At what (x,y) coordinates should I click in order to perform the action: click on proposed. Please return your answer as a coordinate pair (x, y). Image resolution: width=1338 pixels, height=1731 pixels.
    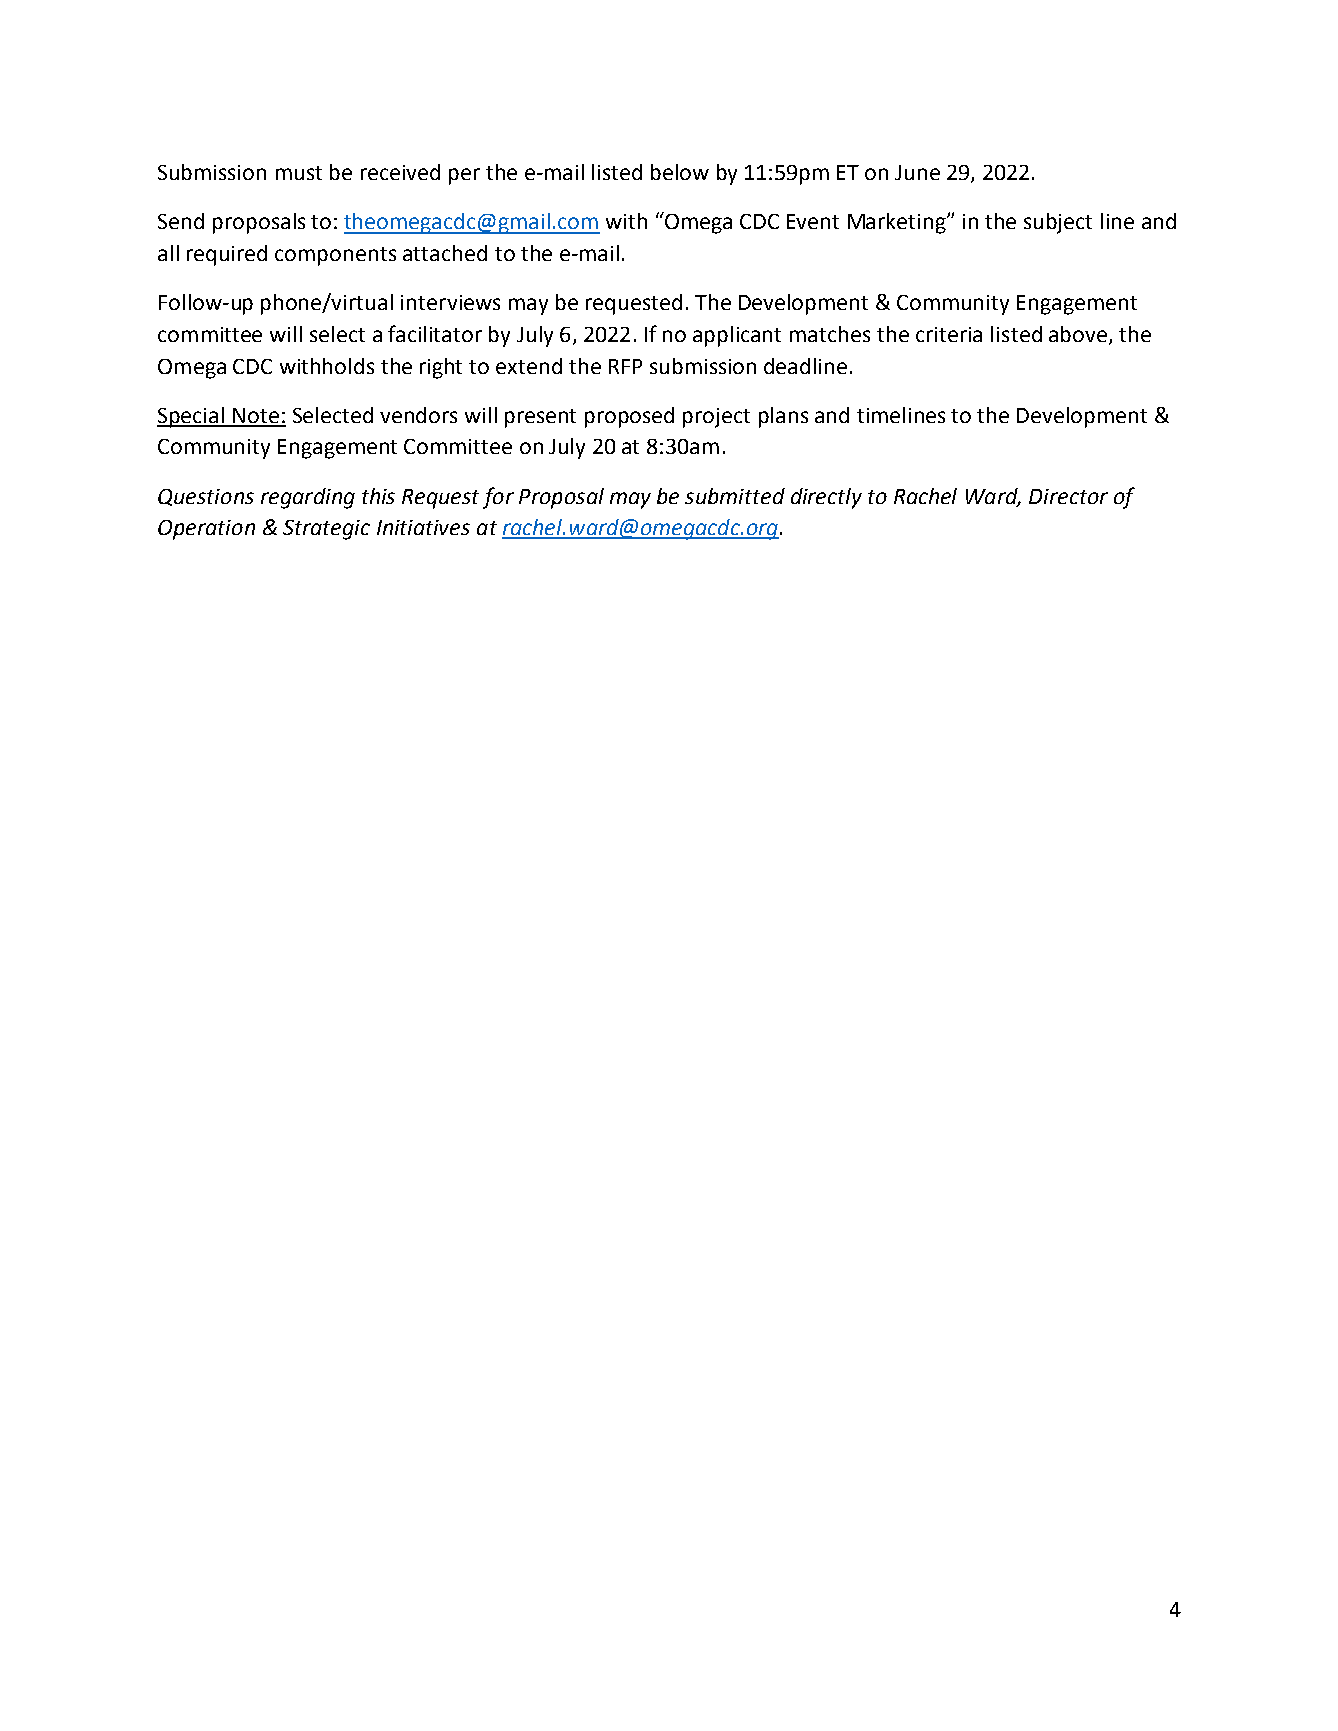
    Looking at the image, I should click on (629, 417).
